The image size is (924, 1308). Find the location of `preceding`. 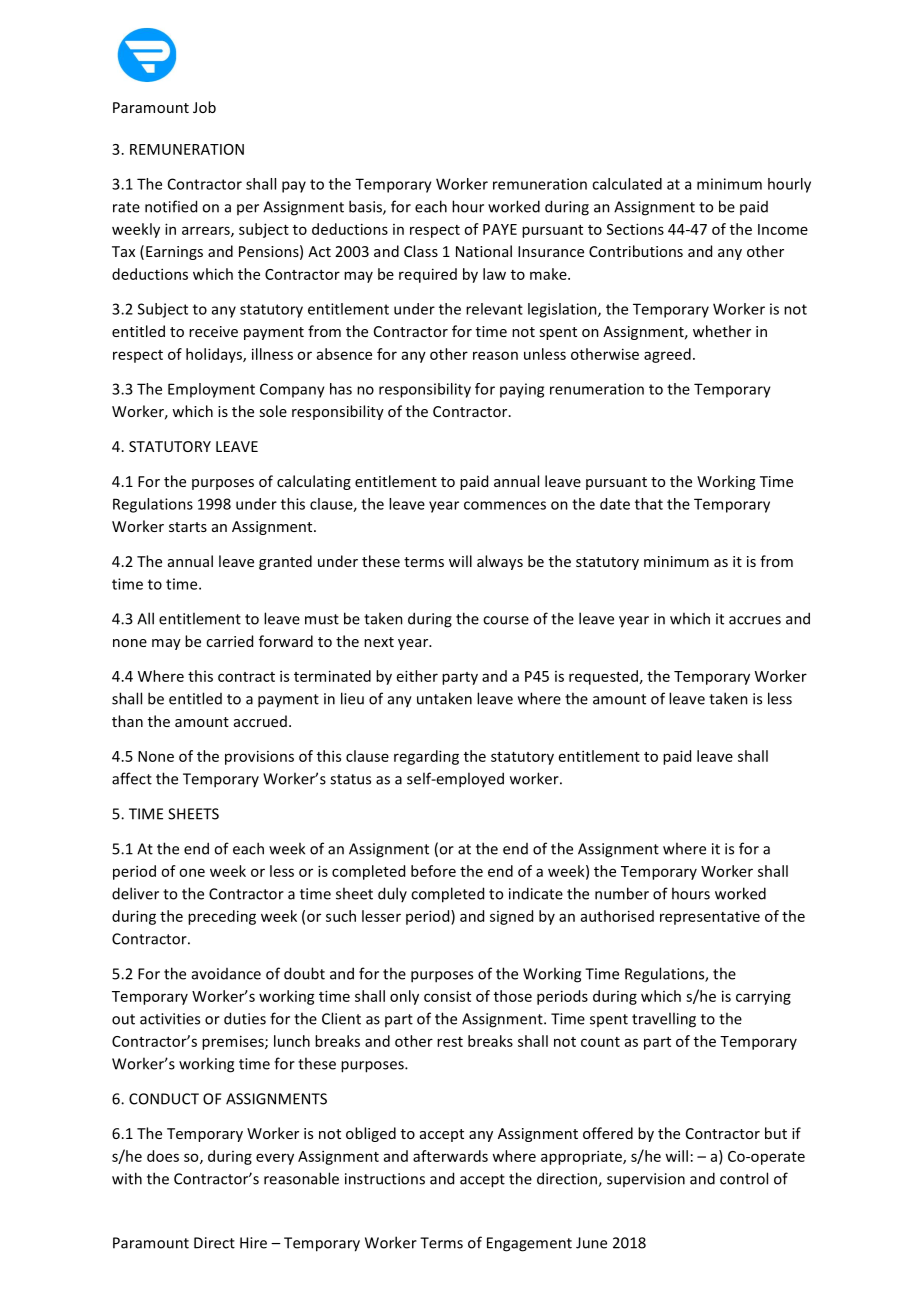

preceding is located at coordinates (222, 917).
